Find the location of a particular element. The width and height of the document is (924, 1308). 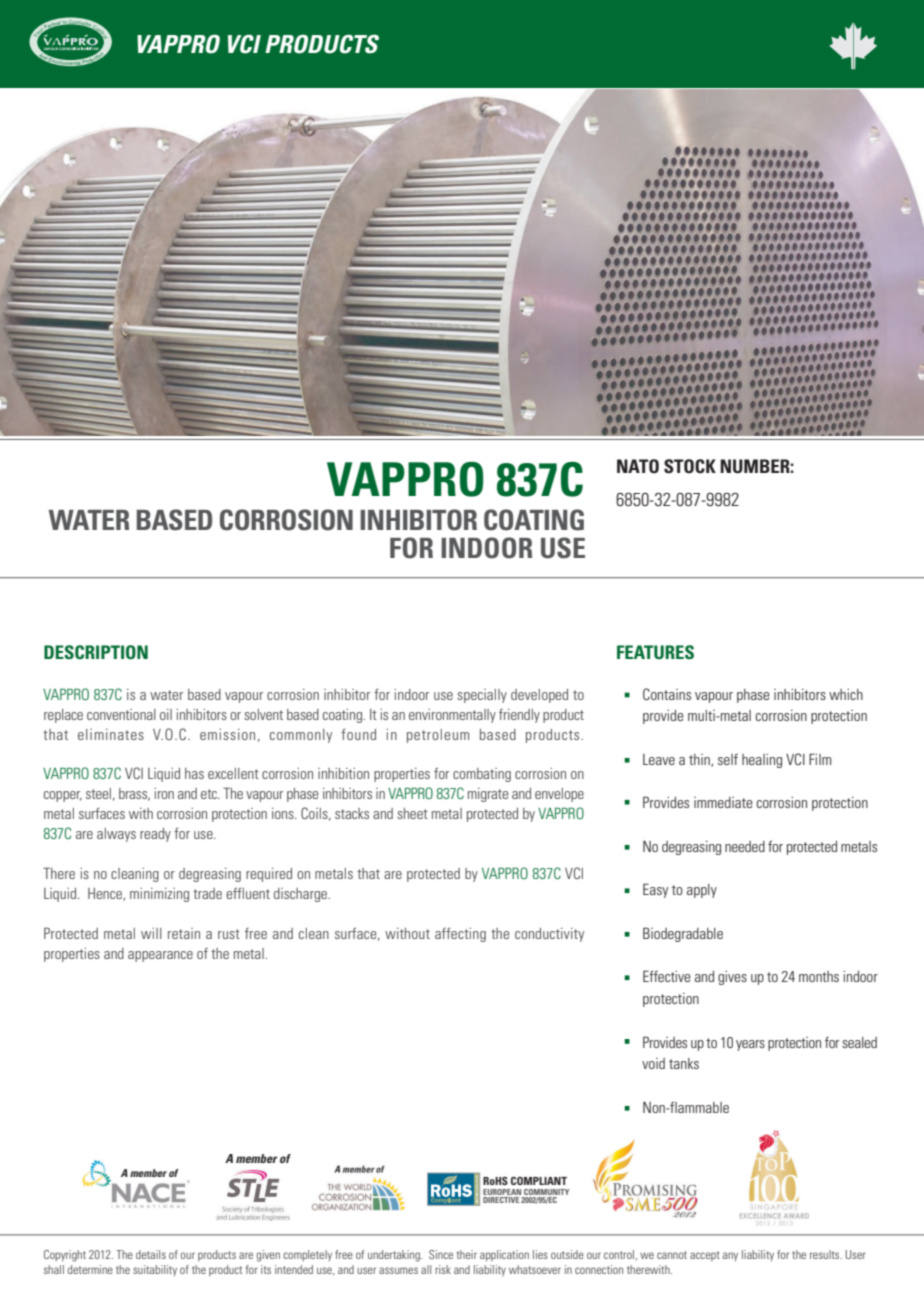

appearance is located at coordinates (160, 956).
